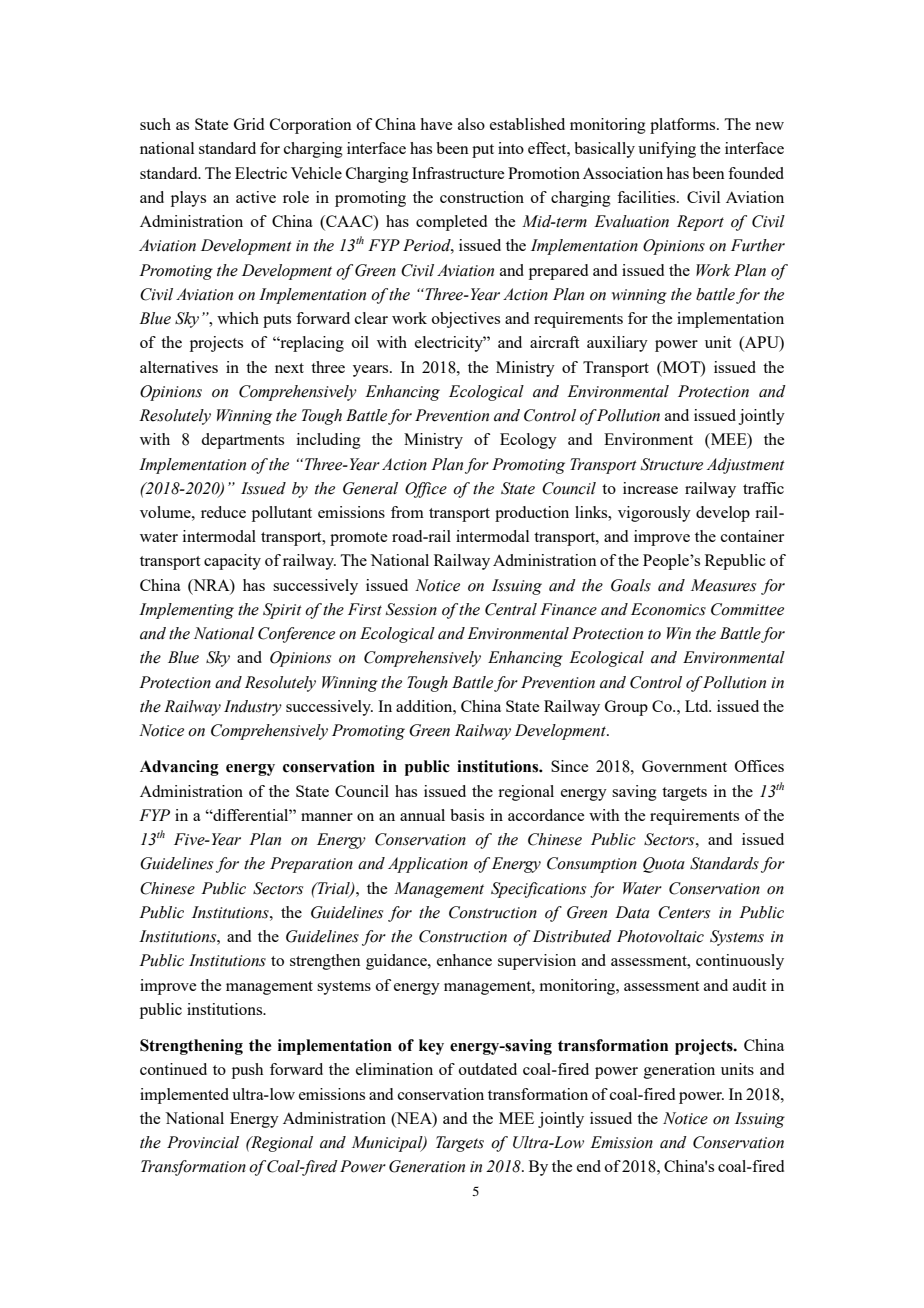 This image has height=1308, width=924. Describe the element at coordinates (407, 512) in the image. I see `from` at that location.
